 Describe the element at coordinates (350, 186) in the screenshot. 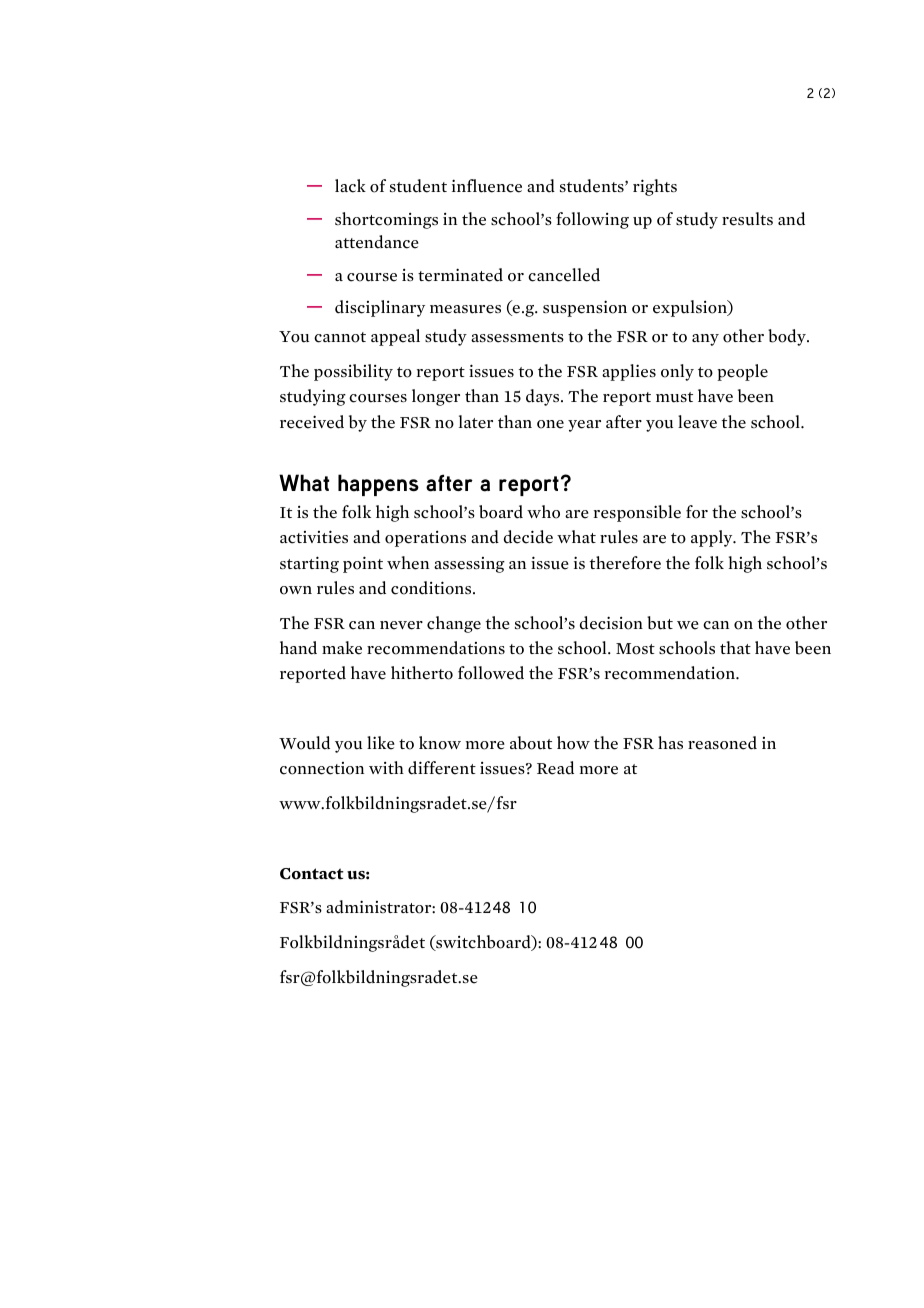

I see `lack` at that location.
